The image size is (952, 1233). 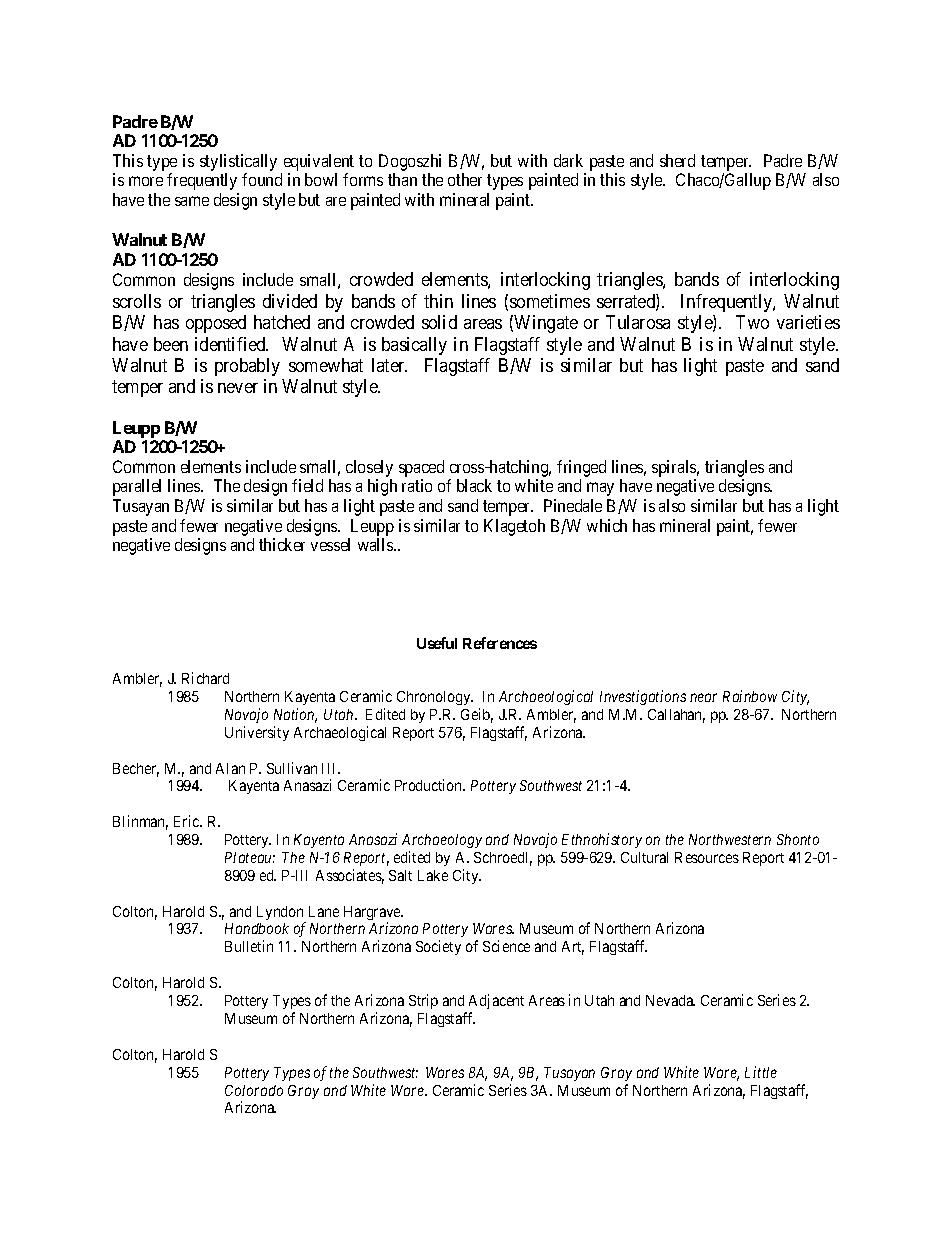 I want to click on Colorado, so click(x=254, y=1090).
